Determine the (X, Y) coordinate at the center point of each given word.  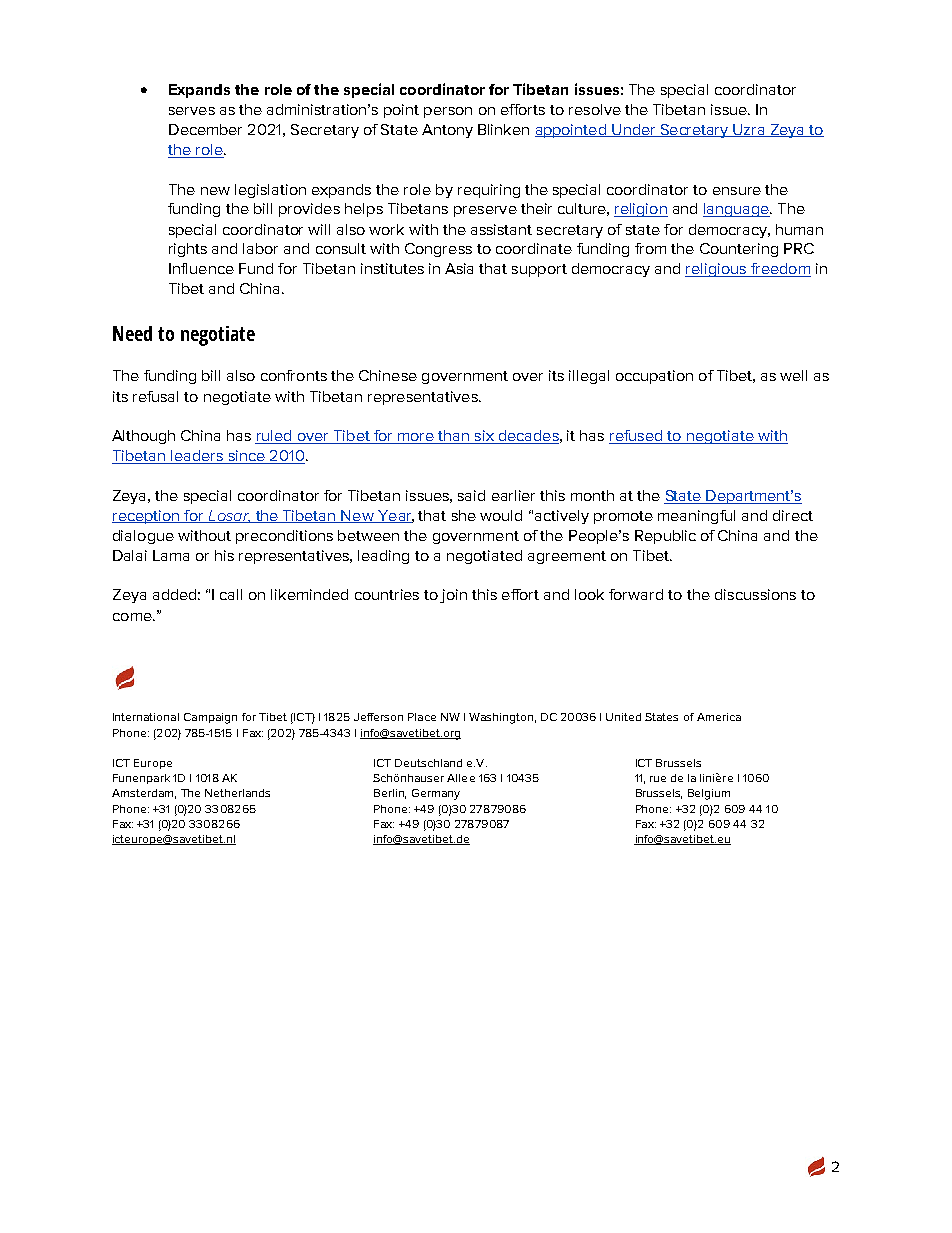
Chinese (388, 375)
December (205, 129)
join (453, 596)
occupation (654, 377)
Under (634, 130)
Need (132, 333)
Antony (447, 131)
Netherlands (237, 793)
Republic (665, 537)
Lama (171, 555)
